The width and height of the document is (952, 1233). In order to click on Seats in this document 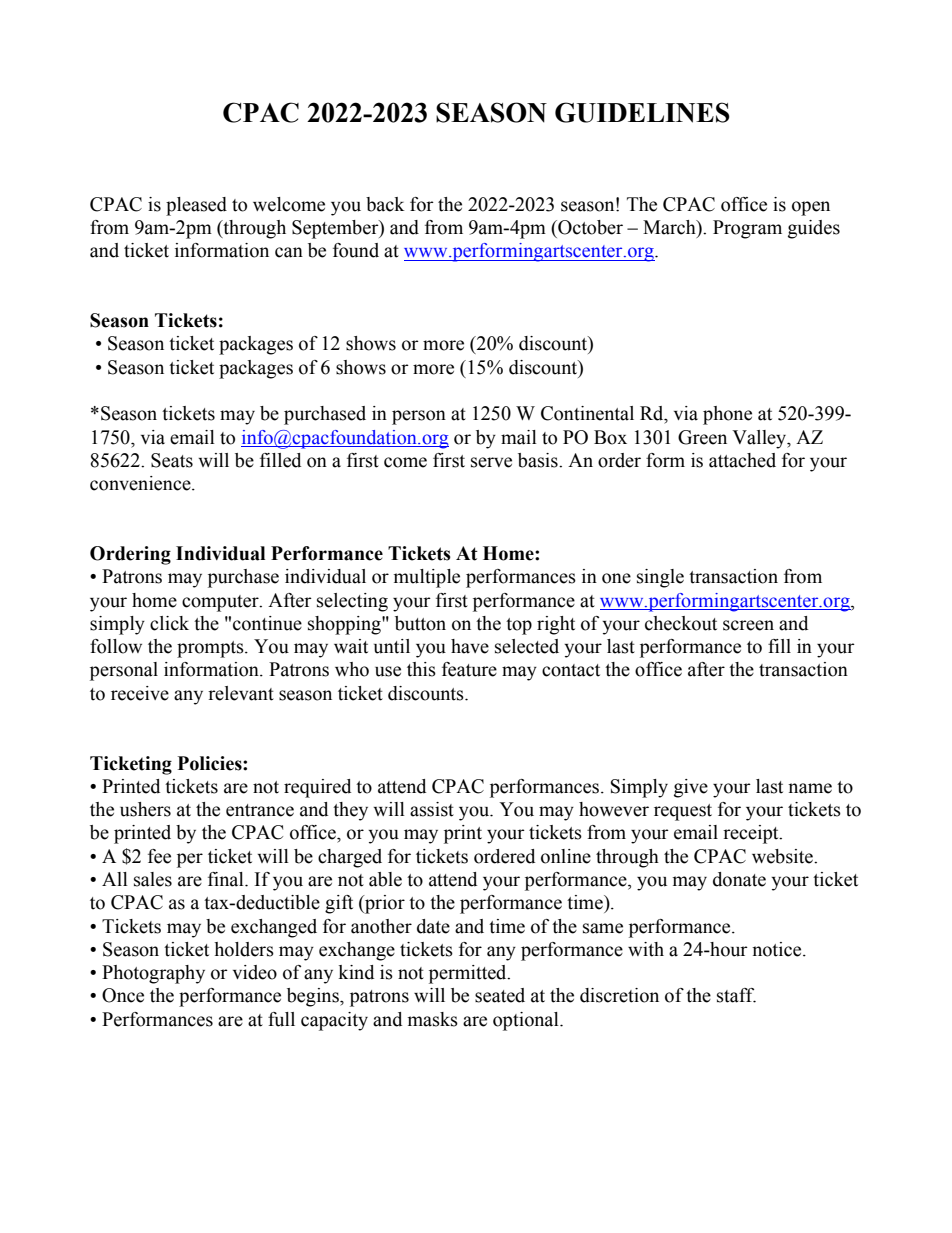, I will do `click(172, 460)`.
